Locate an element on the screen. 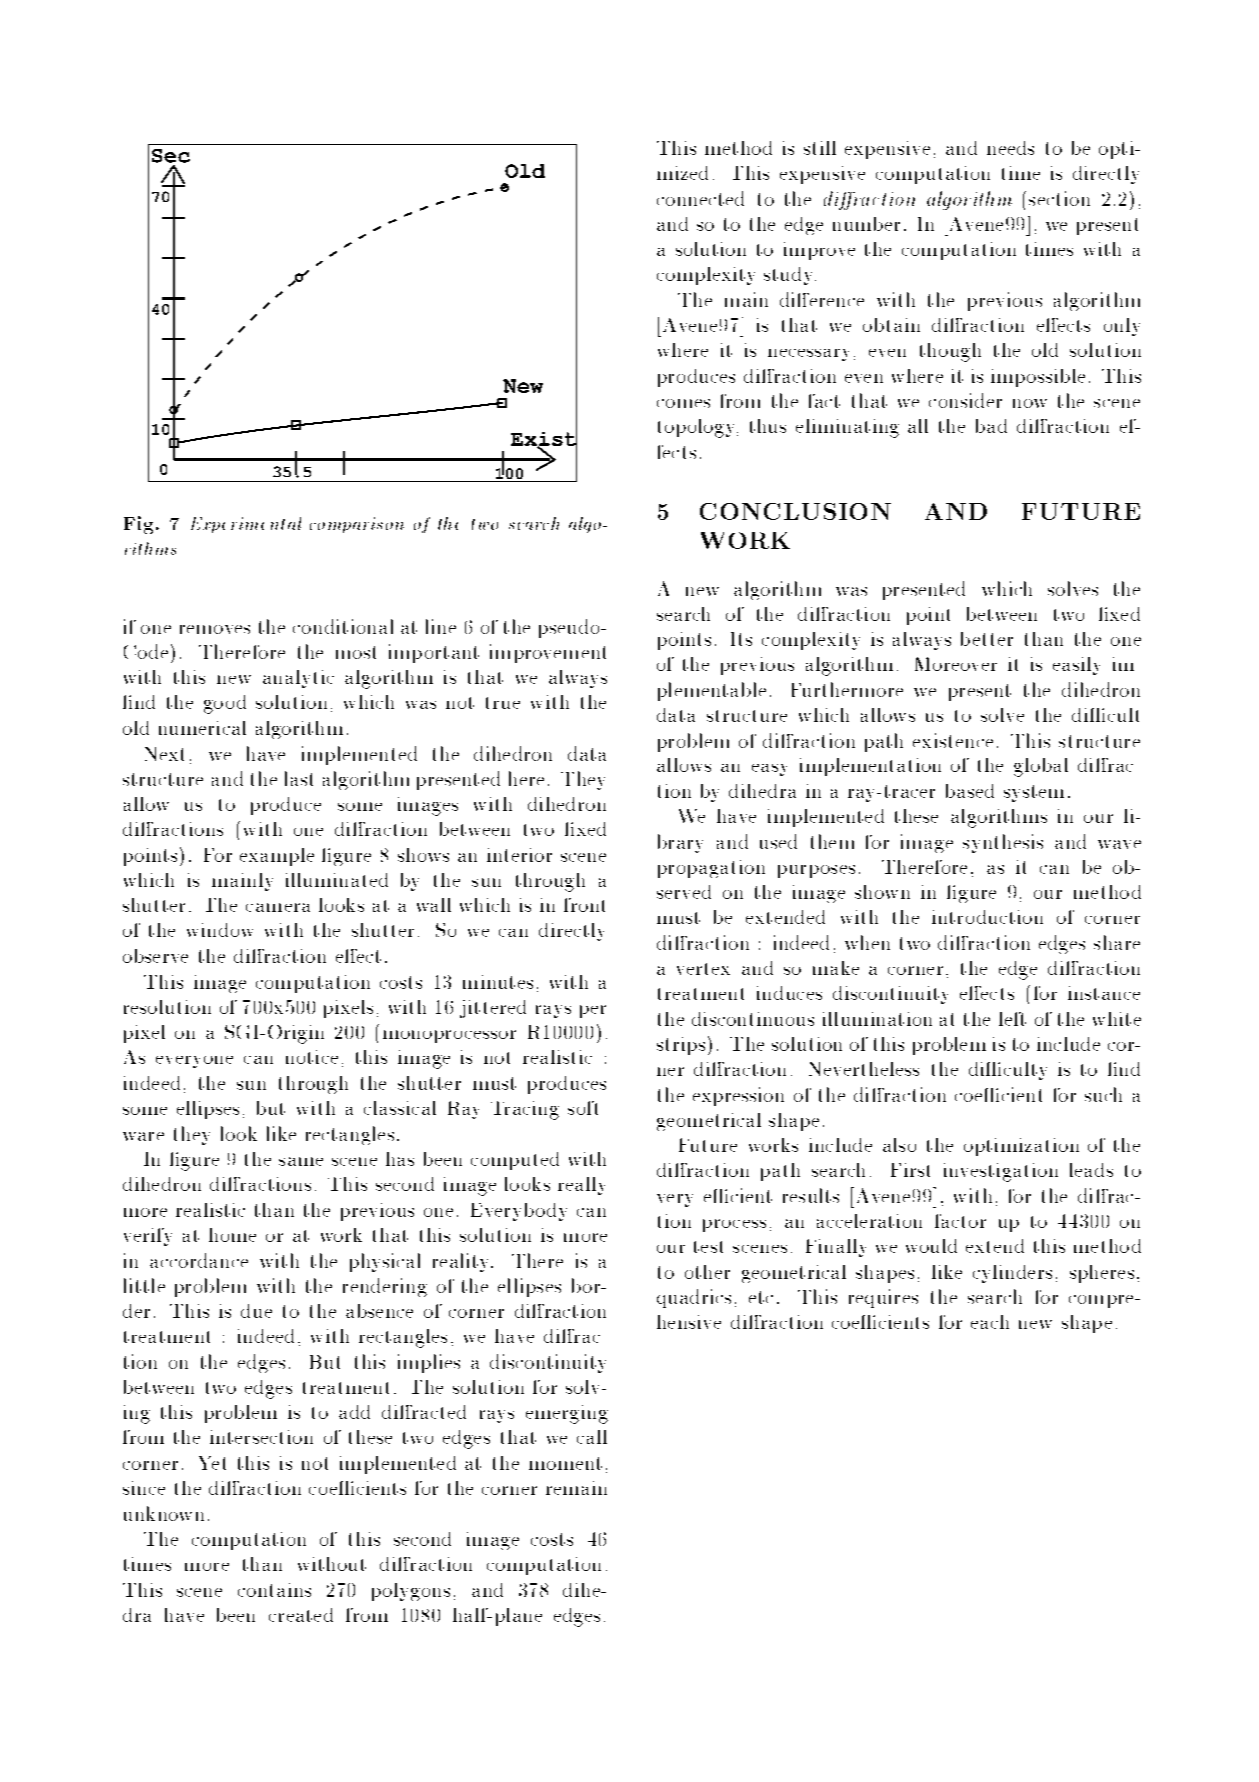 The image size is (1259, 1782). needs is located at coordinates (1010, 148).
